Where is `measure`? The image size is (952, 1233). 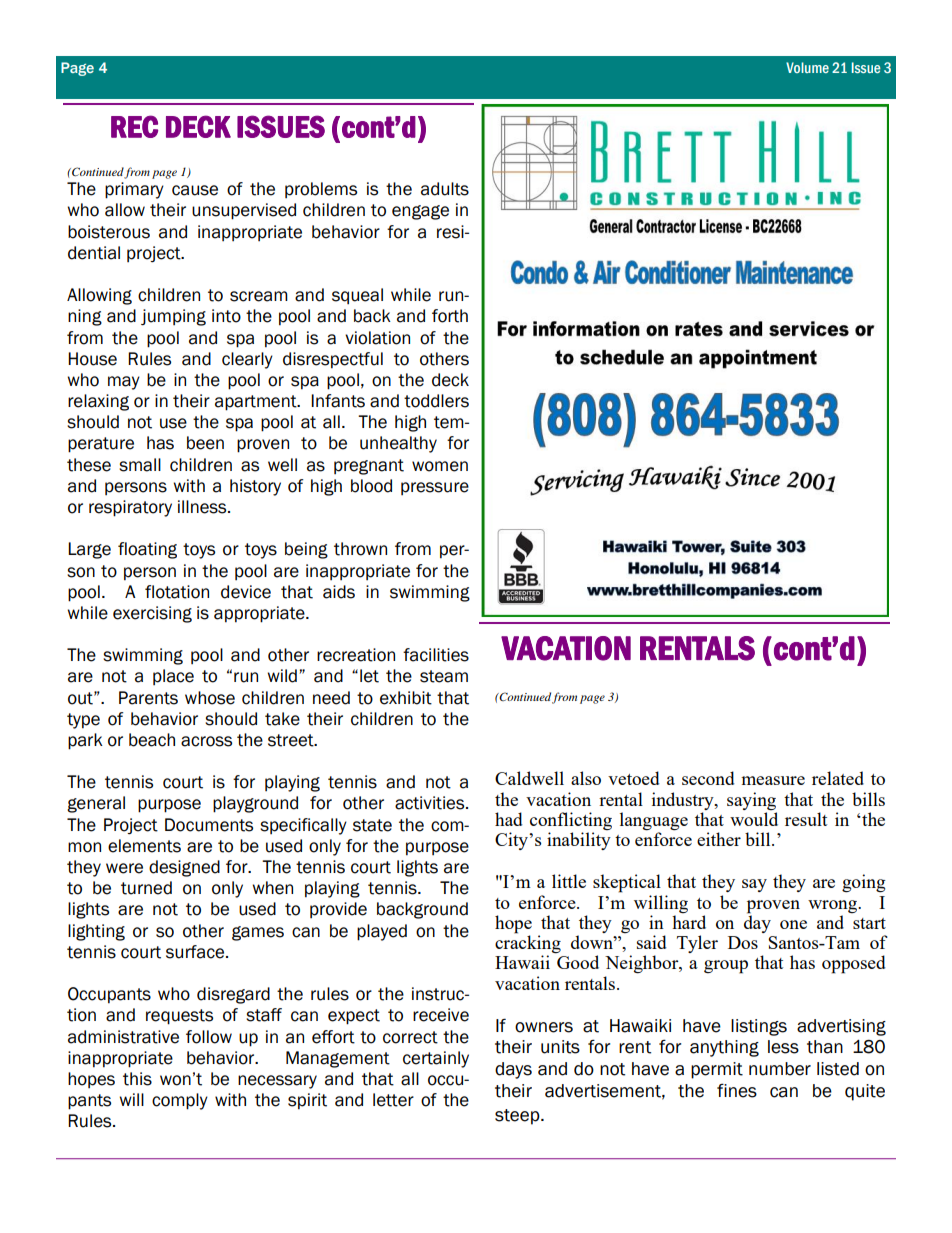
measure is located at coordinates (773, 780).
